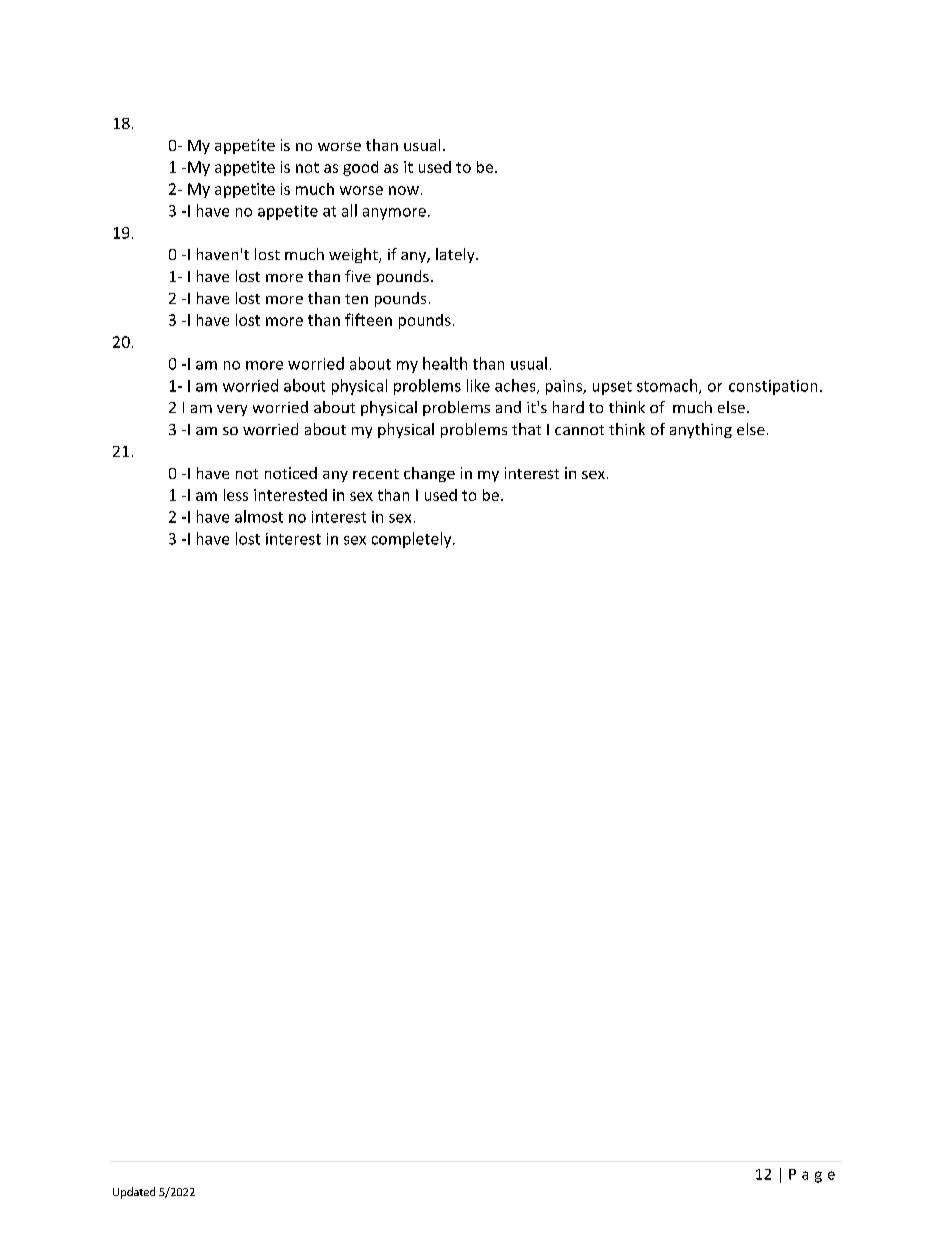 Image resolution: width=952 pixels, height=1233 pixels. Describe the element at coordinates (526, 429) in the document. I see `that` at that location.
